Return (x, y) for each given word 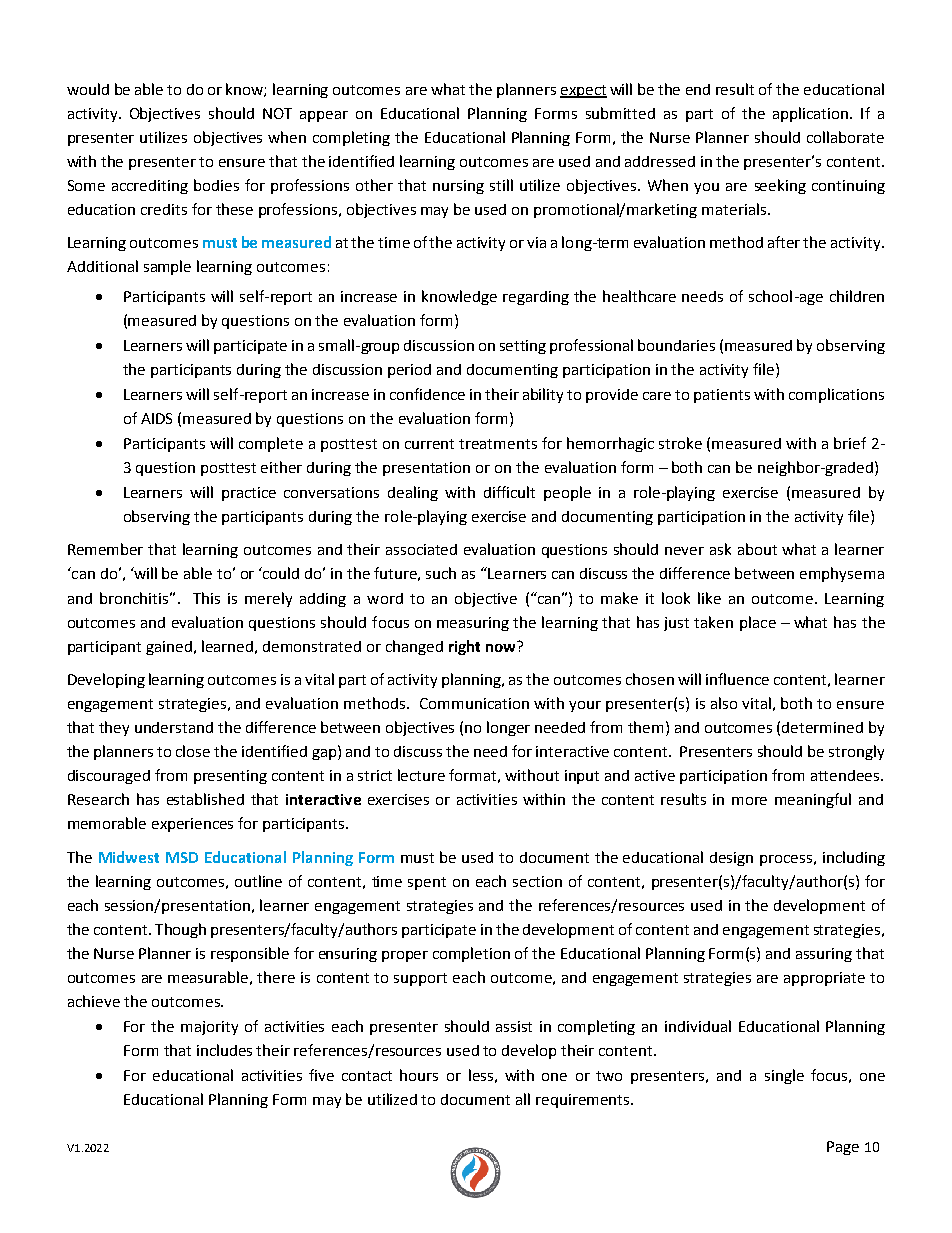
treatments (498, 444)
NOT (277, 113)
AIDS (156, 418)
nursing (458, 187)
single (784, 1076)
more (749, 801)
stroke (680, 443)
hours (419, 1075)
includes (224, 1050)
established (205, 799)
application (810, 114)
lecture (421, 775)
